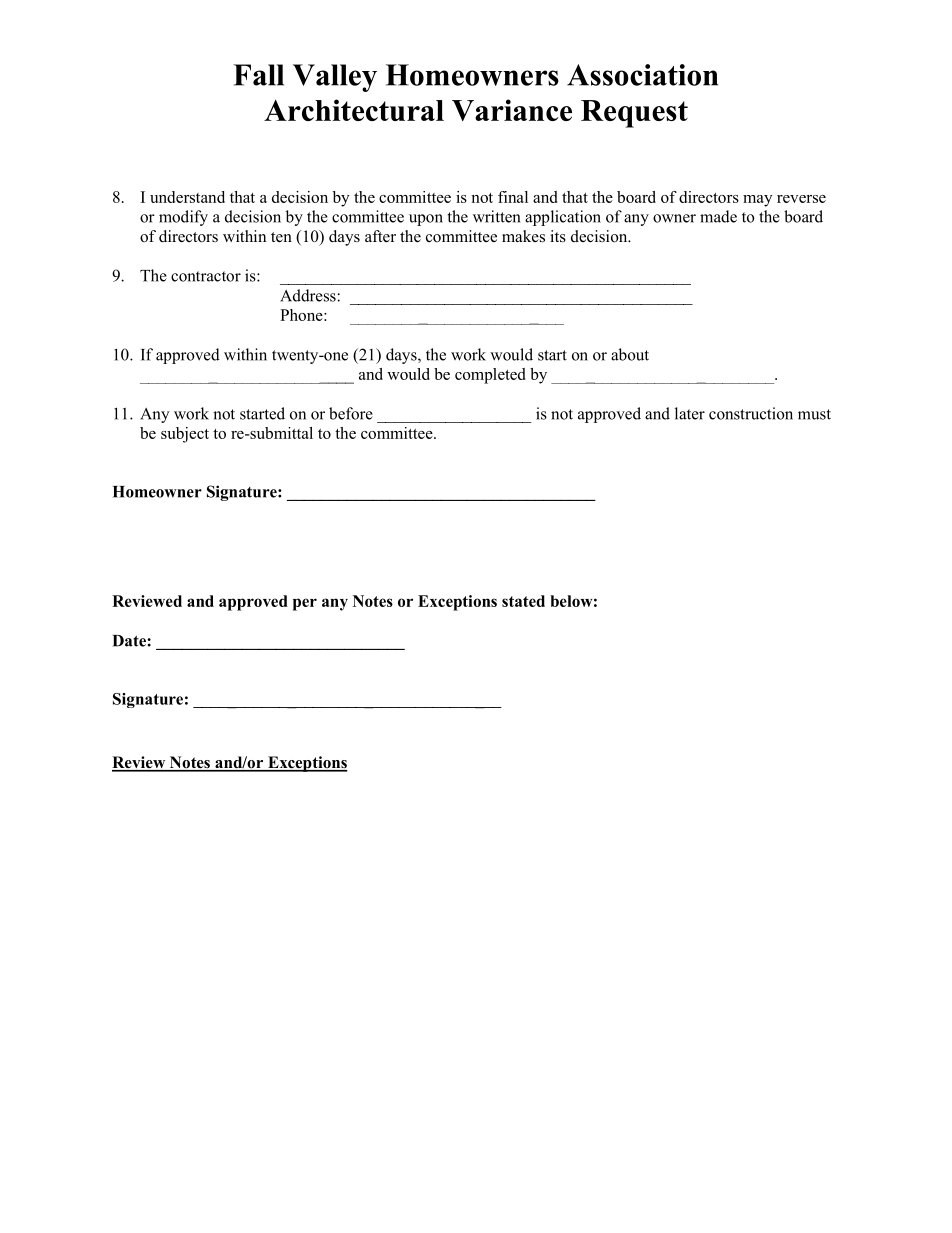 The height and width of the screenshot is (1233, 952). Describe the element at coordinates (305, 604) in the screenshot. I see `per` at that location.
